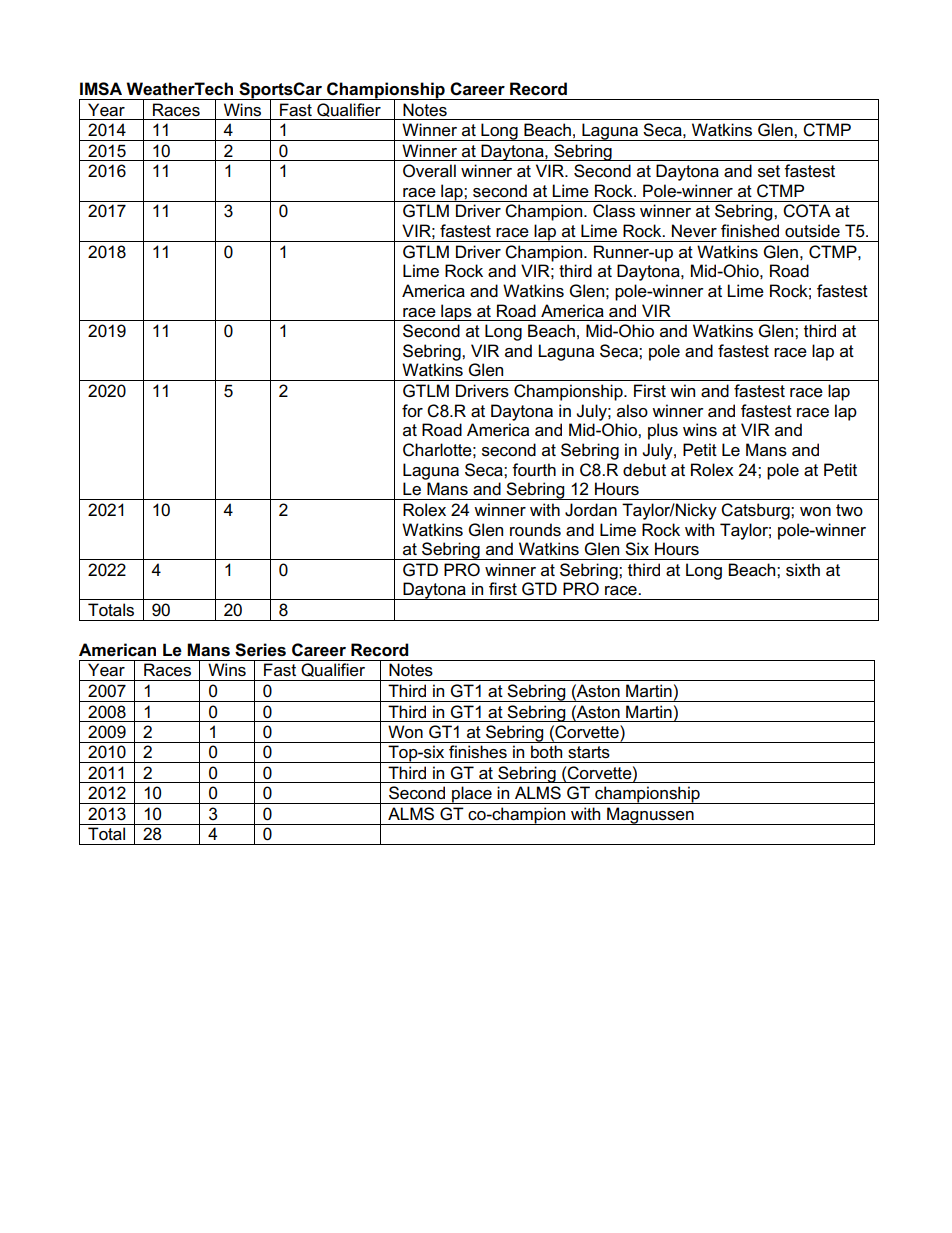  What do you see at coordinates (429, 171) in the screenshot?
I see `Overall` at bounding box center [429, 171].
